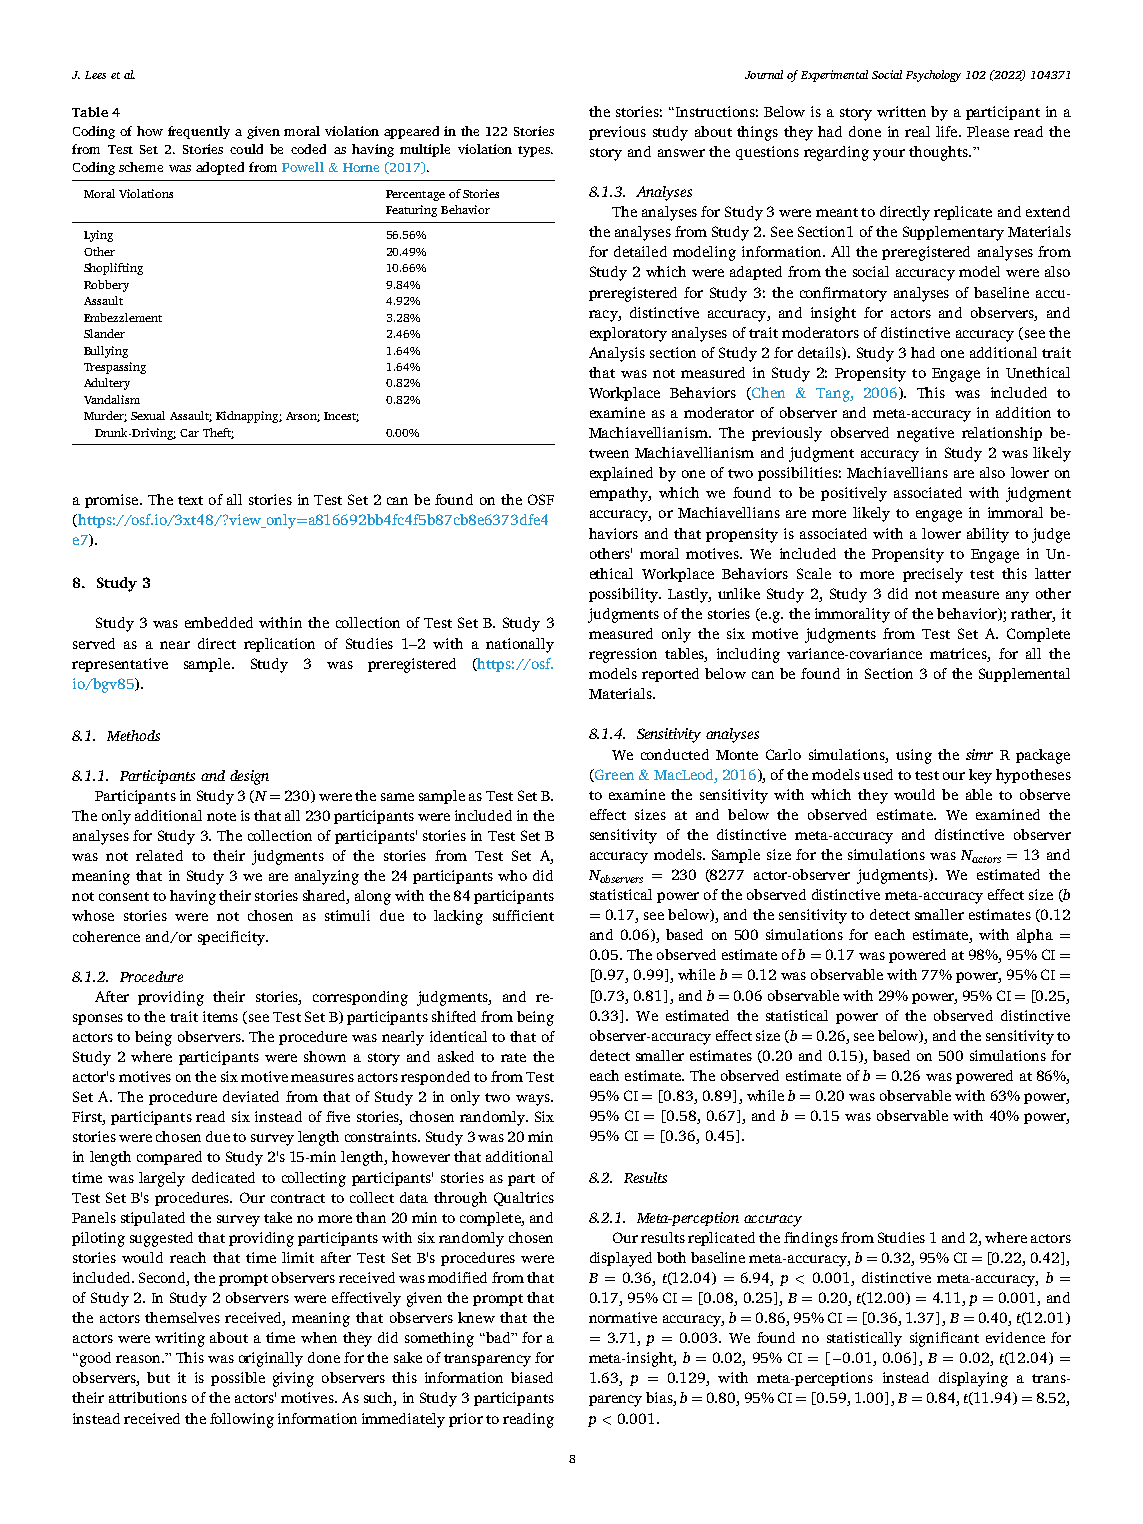 This image has width=1143, height=1524. Describe the element at coordinates (914, 756) in the image. I see `using` at that location.
